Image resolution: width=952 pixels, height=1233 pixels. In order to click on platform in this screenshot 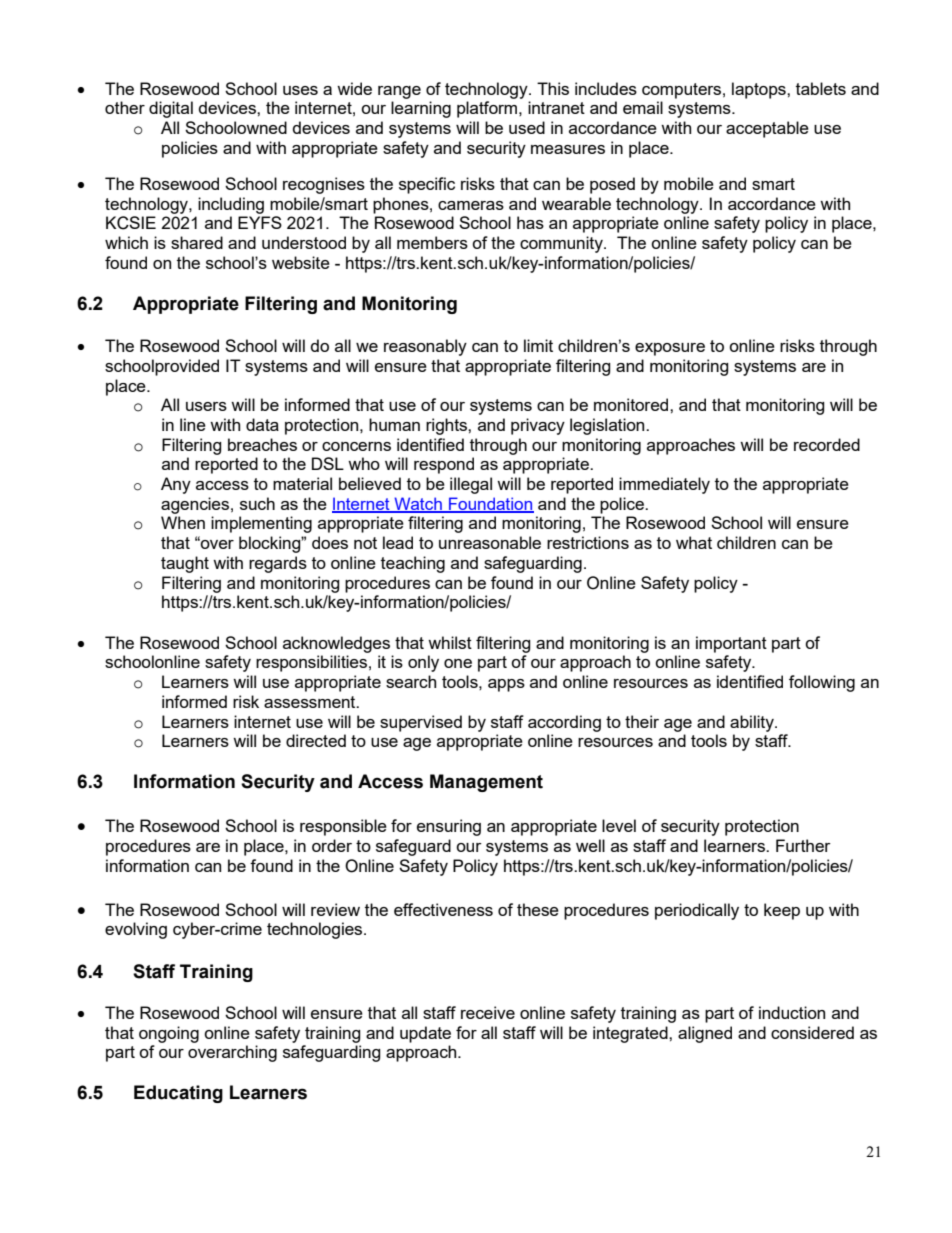, I will do `click(487, 109)`.
